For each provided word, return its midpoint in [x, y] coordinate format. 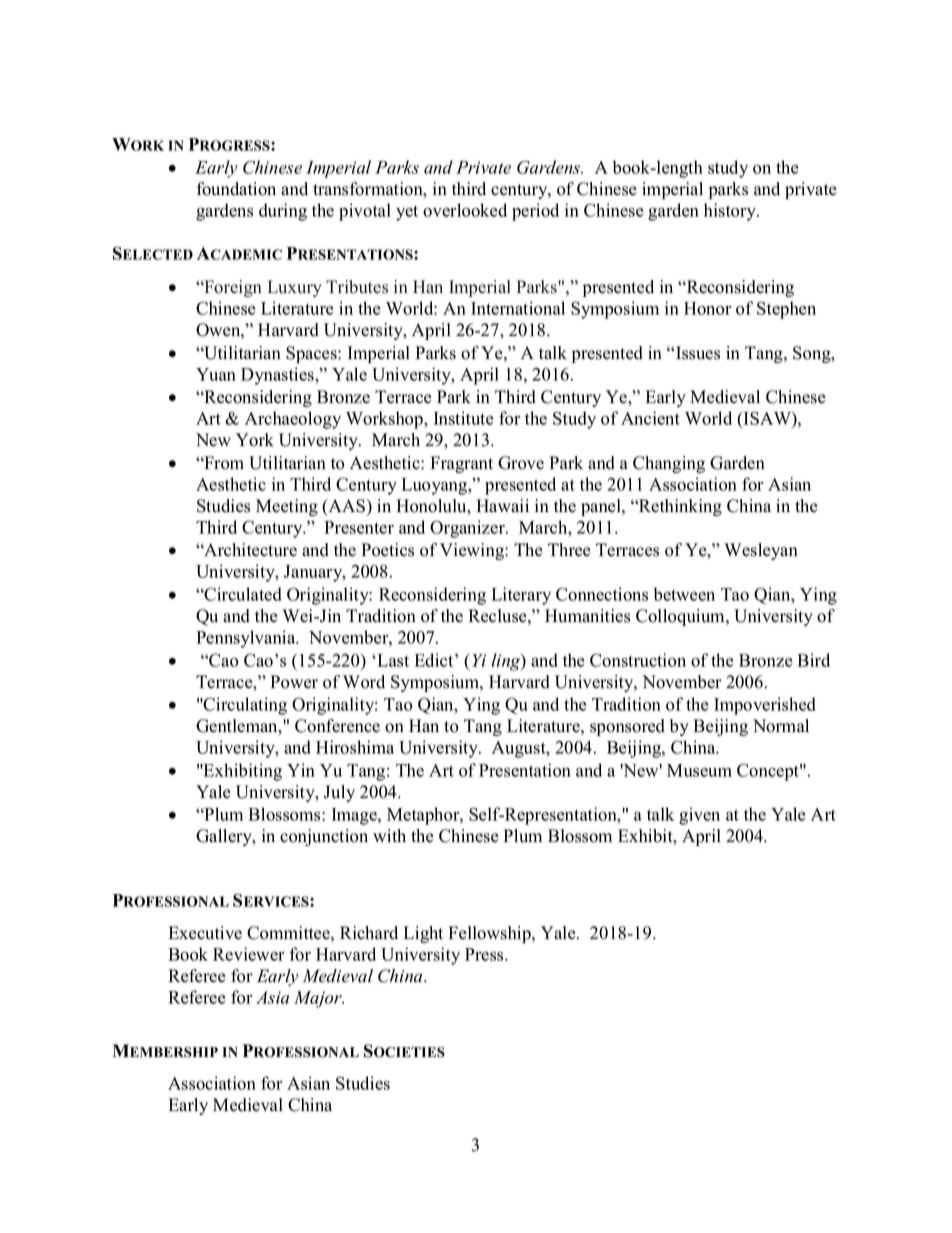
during [283, 212]
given [699, 816]
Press [485, 954]
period [535, 212]
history [731, 212]
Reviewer [249, 954]
